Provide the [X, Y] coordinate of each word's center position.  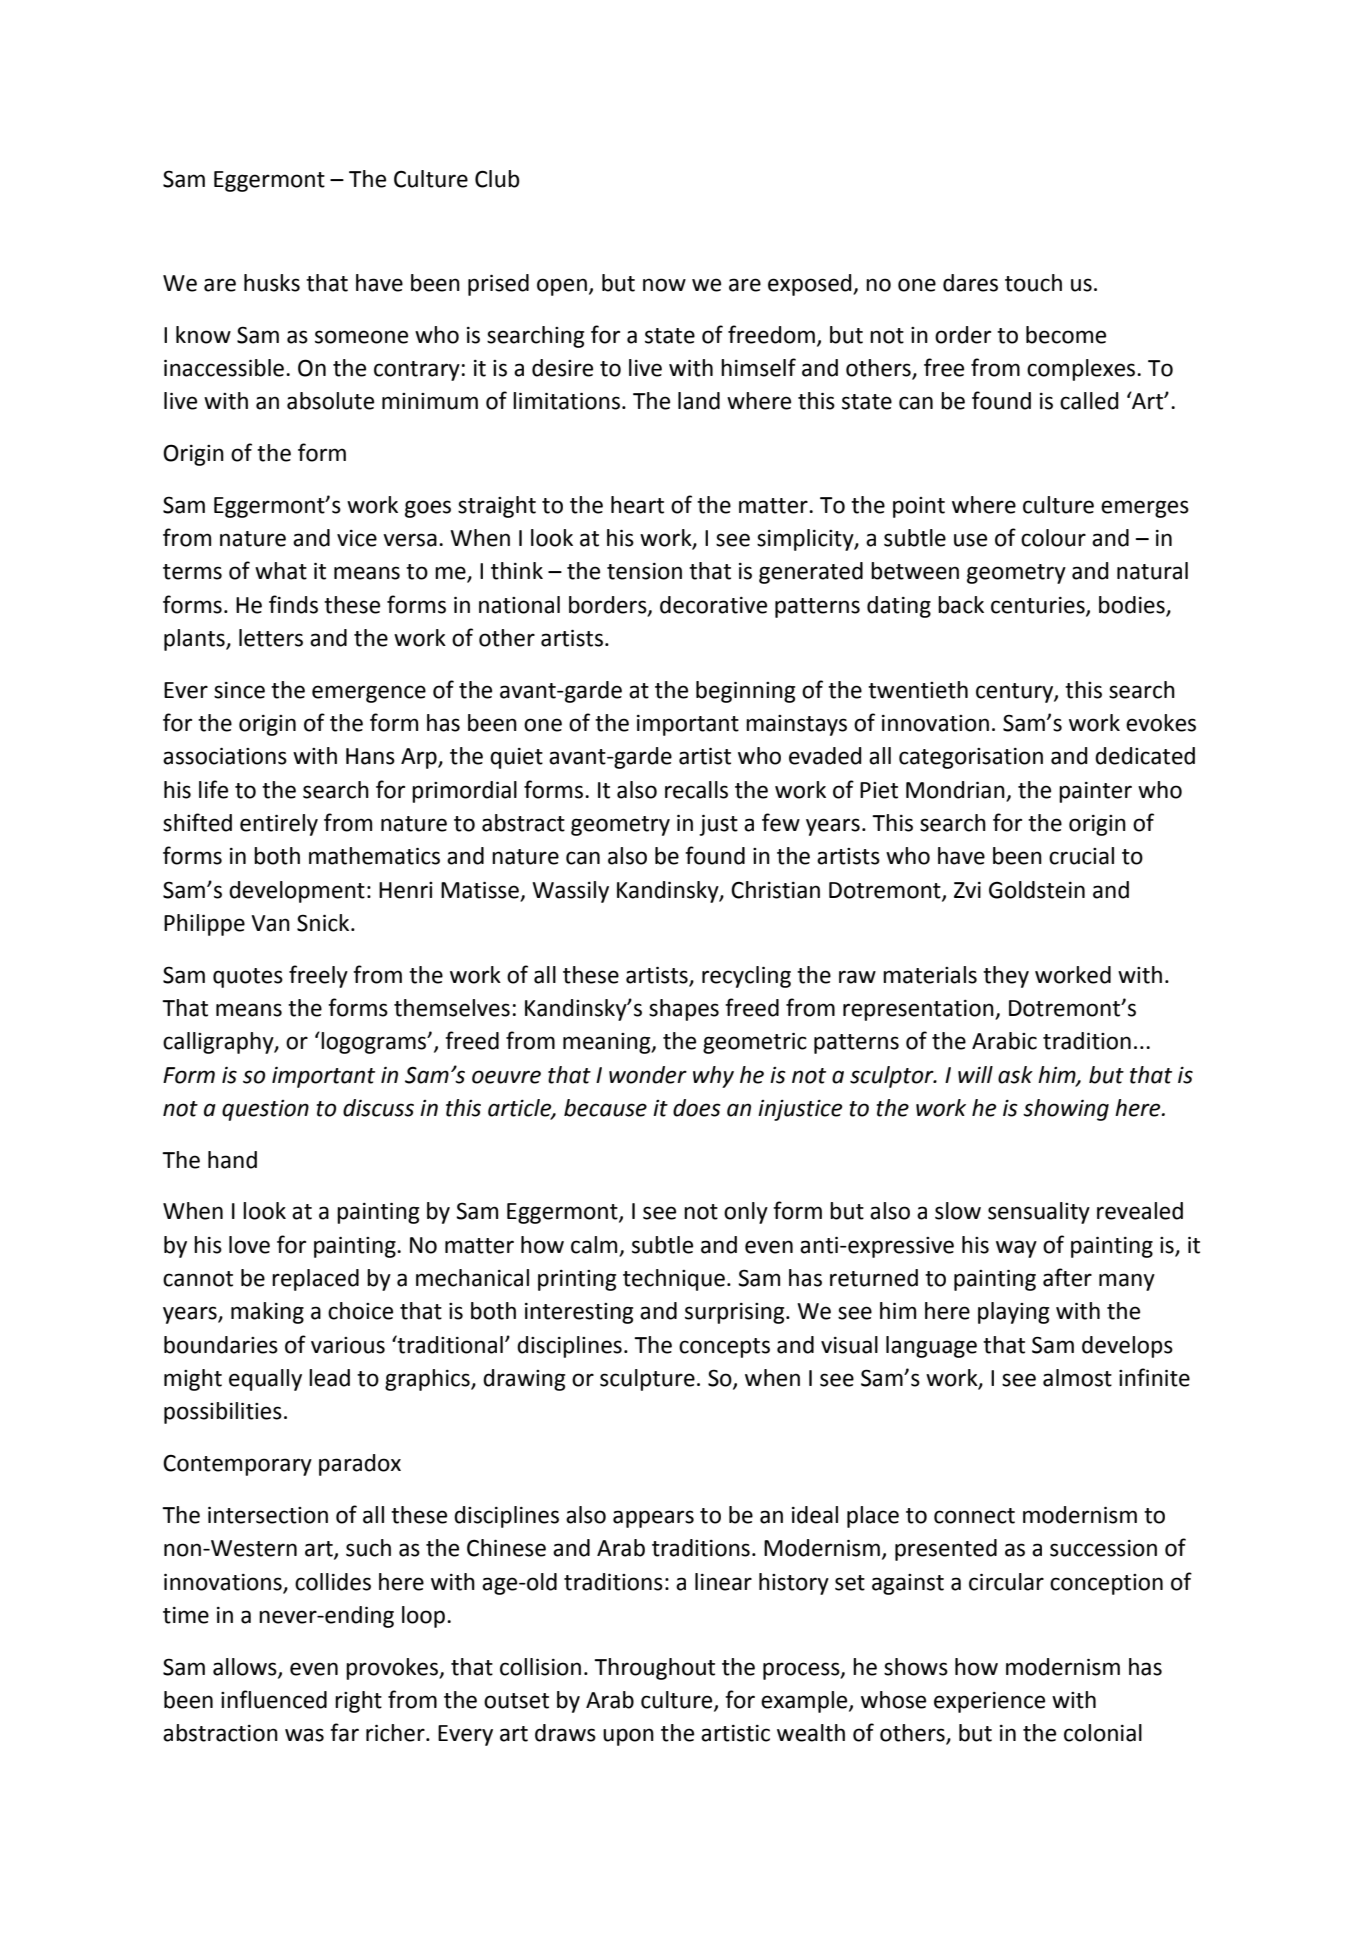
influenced [274, 1699]
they [1006, 977]
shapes [684, 1010]
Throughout [654, 1669]
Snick [324, 923]
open [562, 287]
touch [1033, 283]
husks [272, 283]
